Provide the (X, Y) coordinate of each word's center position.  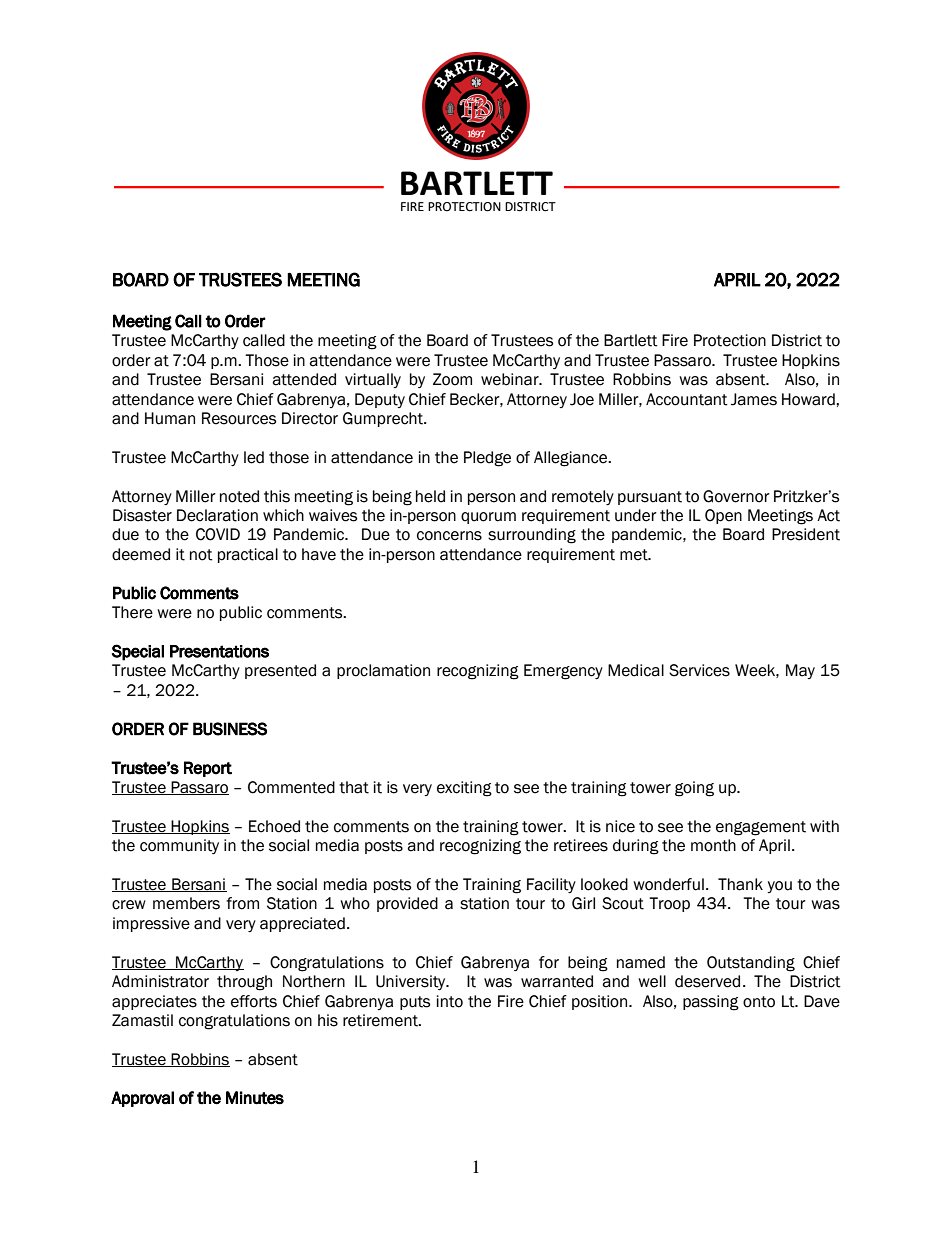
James (754, 399)
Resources (239, 418)
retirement (381, 1020)
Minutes (255, 1098)
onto (759, 1002)
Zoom (452, 379)
